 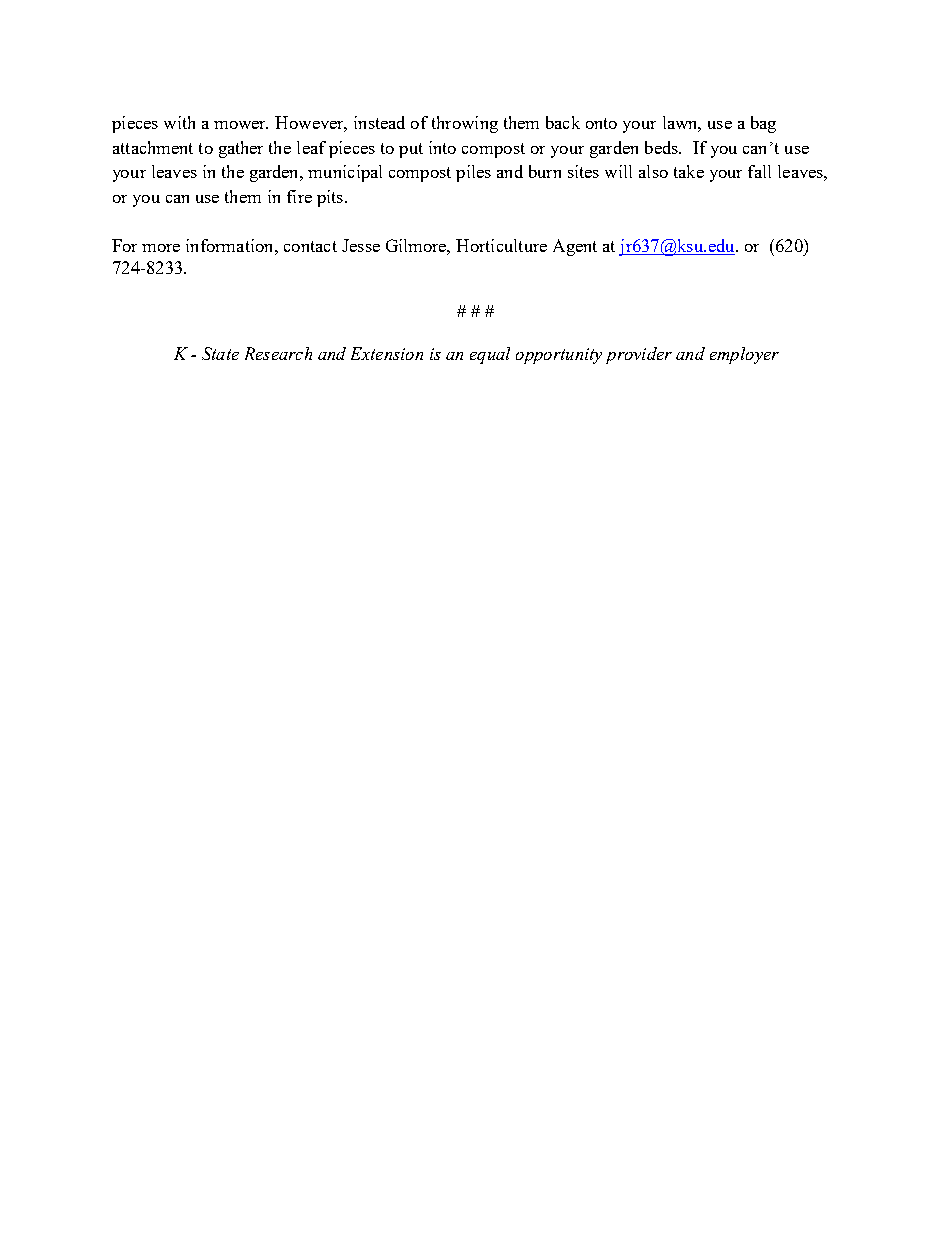 I want to click on also, so click(x=653, y=171).
